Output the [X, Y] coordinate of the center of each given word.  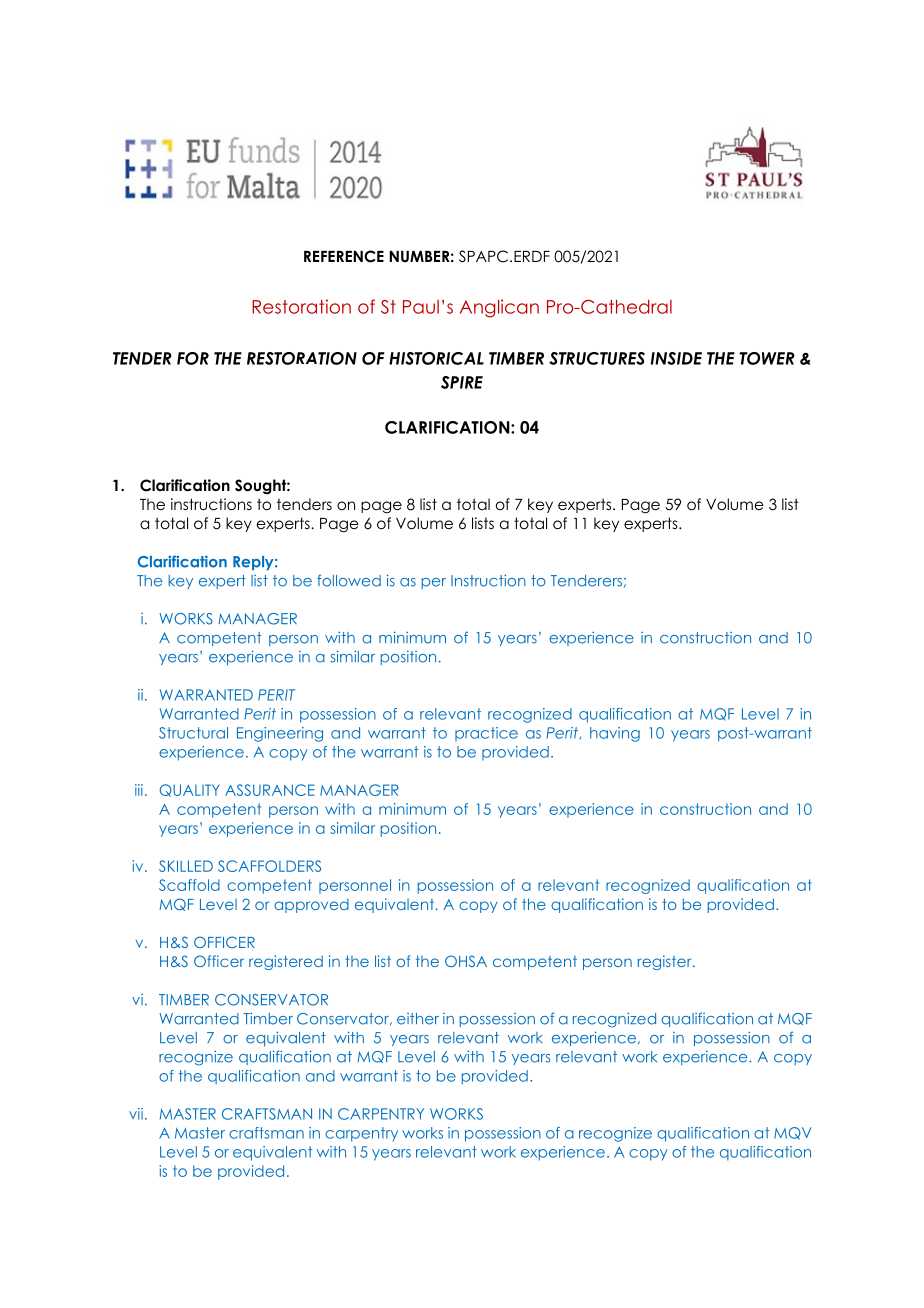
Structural [193, 733]
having [615, 734]
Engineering [280, 734]
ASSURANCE [270, 790]
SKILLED [186, 866]
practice [486, 734]
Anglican [499, 308]
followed [349, 580]
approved [311, 906]
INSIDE [676, 358]
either [418, 1019]
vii [136, 1114]
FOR [193, 358]
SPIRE [462, 382]
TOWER [767, 358]
